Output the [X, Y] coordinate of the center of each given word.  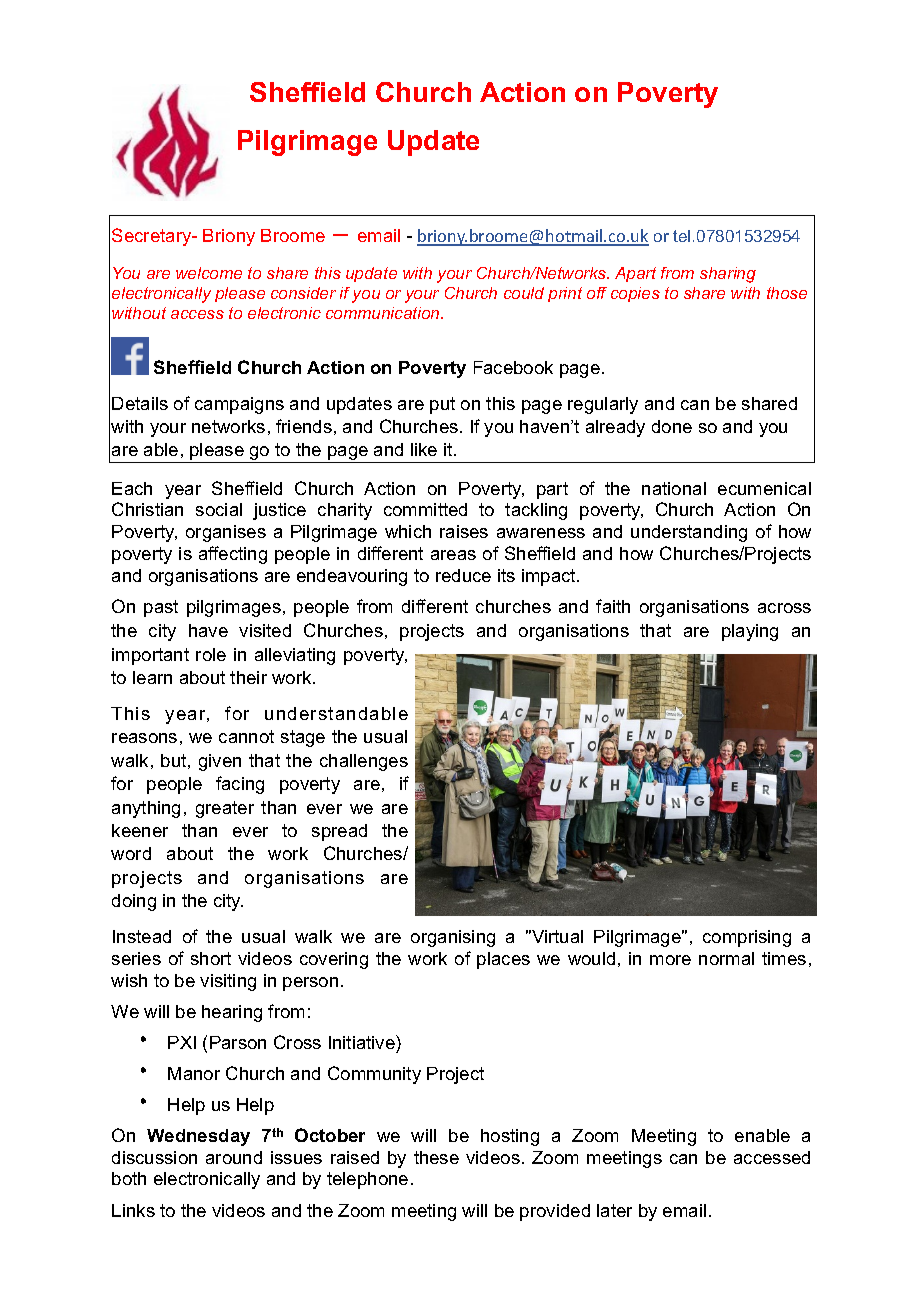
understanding [689, 533]
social [219, 509]
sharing [728, 275]
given [220, 762]
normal [726, 958]
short [211, 958]
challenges [364, 762]
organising [453, 938]
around [234, 1157]
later [614, 1210]
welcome [209, 273]
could [524, 293]
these [436, 1157]
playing [750, 632]
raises [464, 531]
